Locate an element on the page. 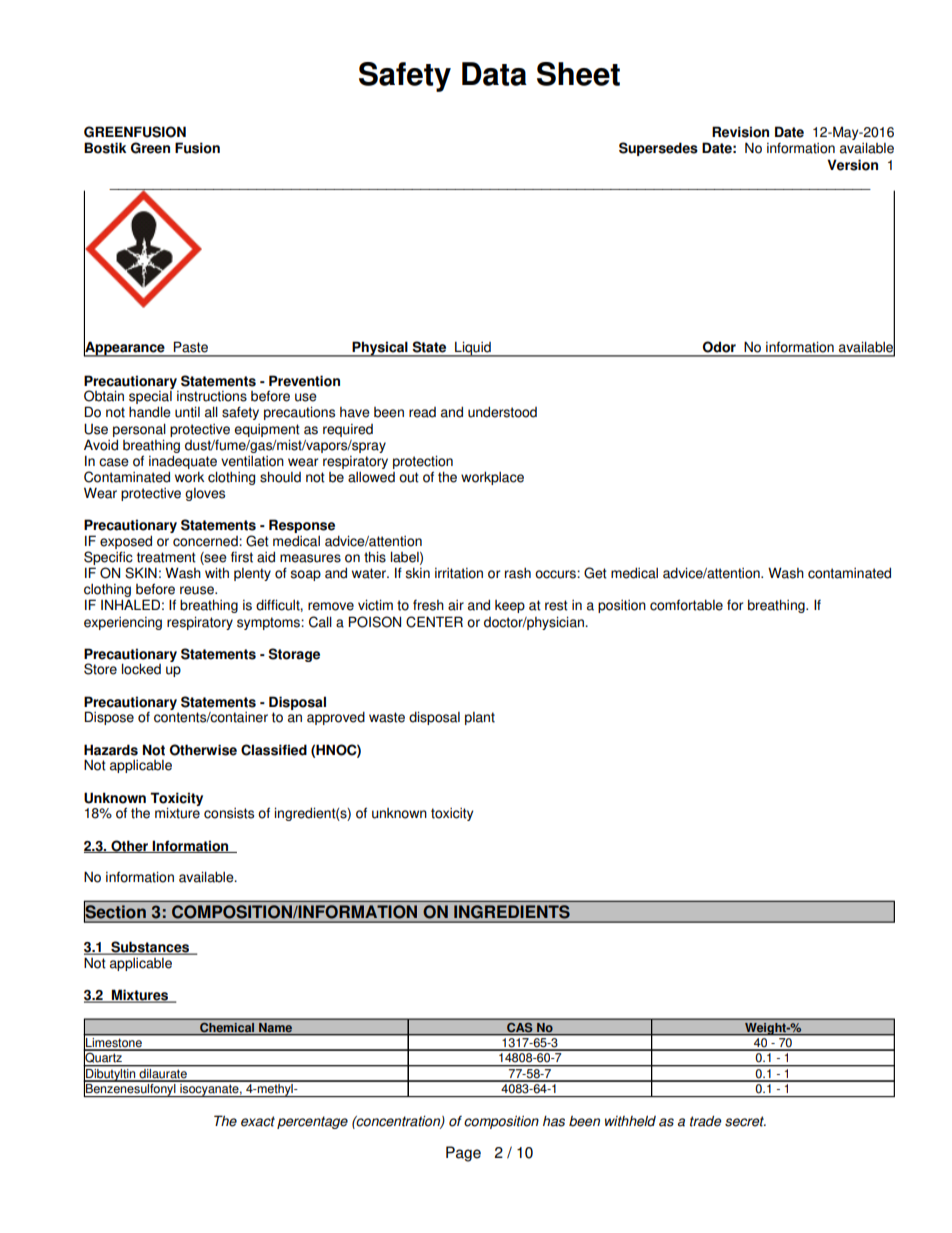  comfortable is located at coordinates (686, 605).
